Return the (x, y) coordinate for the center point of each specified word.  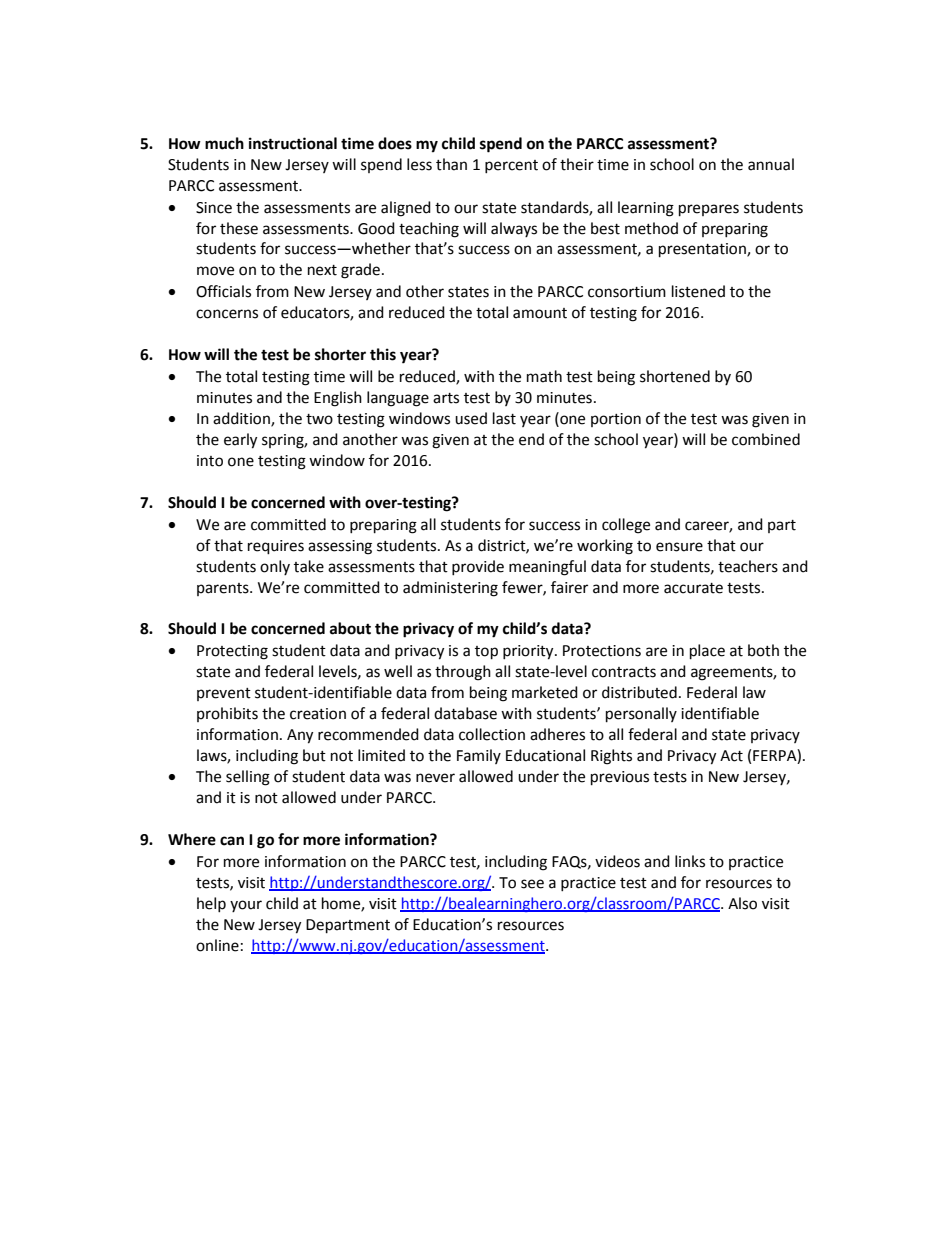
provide (478, 567)
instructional (293, 143)
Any (300, 736)
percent (511, 166)
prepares (709, 210)
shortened (675, 376)
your (246, 906)
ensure (679, 547)
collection (492, 734)
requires (276, 547)
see (532, 884)
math (544, 376)
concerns (227, 314)
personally (641, 715)
